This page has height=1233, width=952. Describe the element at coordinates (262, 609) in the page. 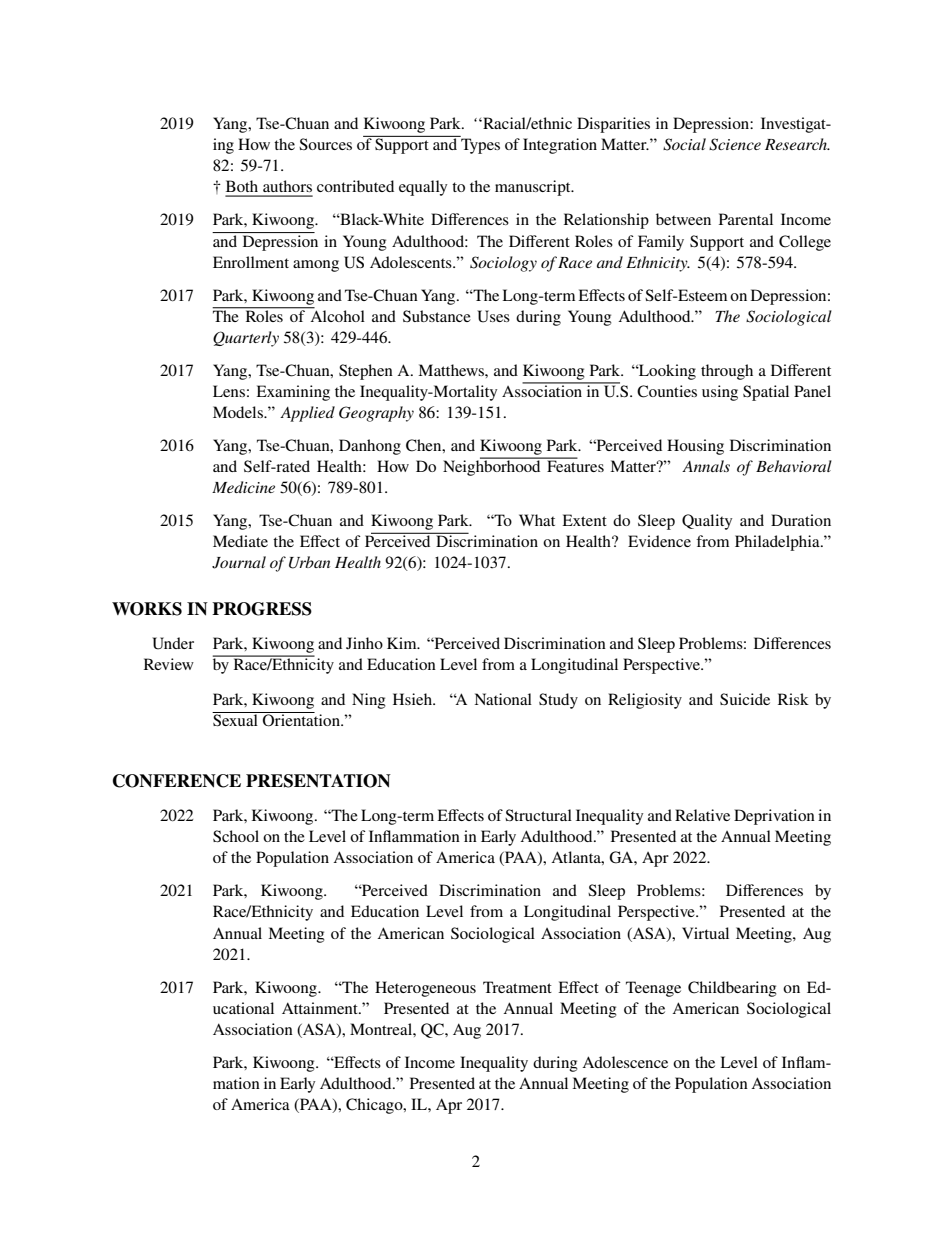

I see `PROGRESS` at that location.
